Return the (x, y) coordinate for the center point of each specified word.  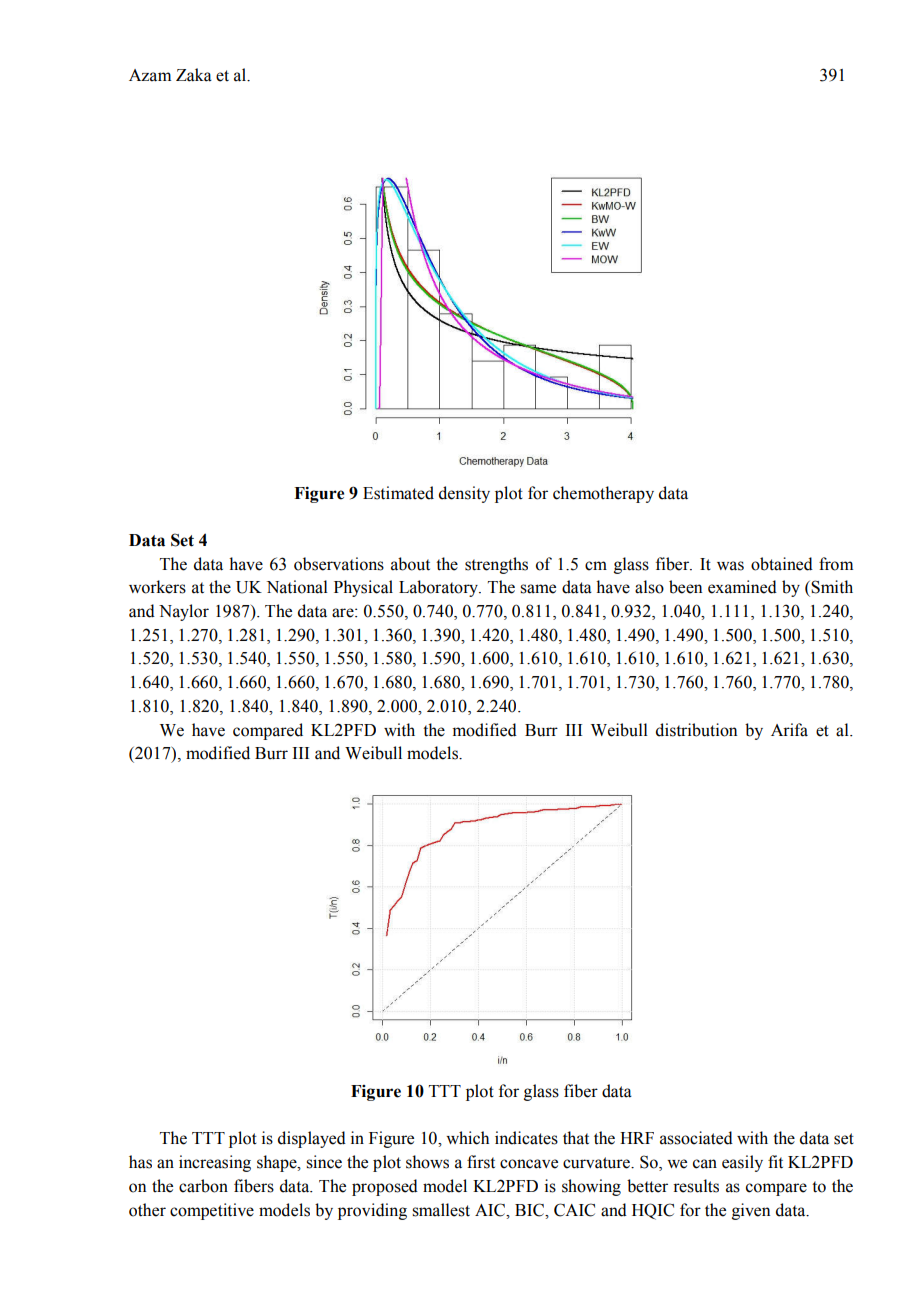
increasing (215, 1163)
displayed (312, 1139)
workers (157, 587)
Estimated (398, 493)
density (464, 494)
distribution (696, 730)
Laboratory (440, 588)
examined (742, 587)
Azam (150, 75)
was (730, 566)
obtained (782, 564)
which (467, 1138)
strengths (496, 565)
